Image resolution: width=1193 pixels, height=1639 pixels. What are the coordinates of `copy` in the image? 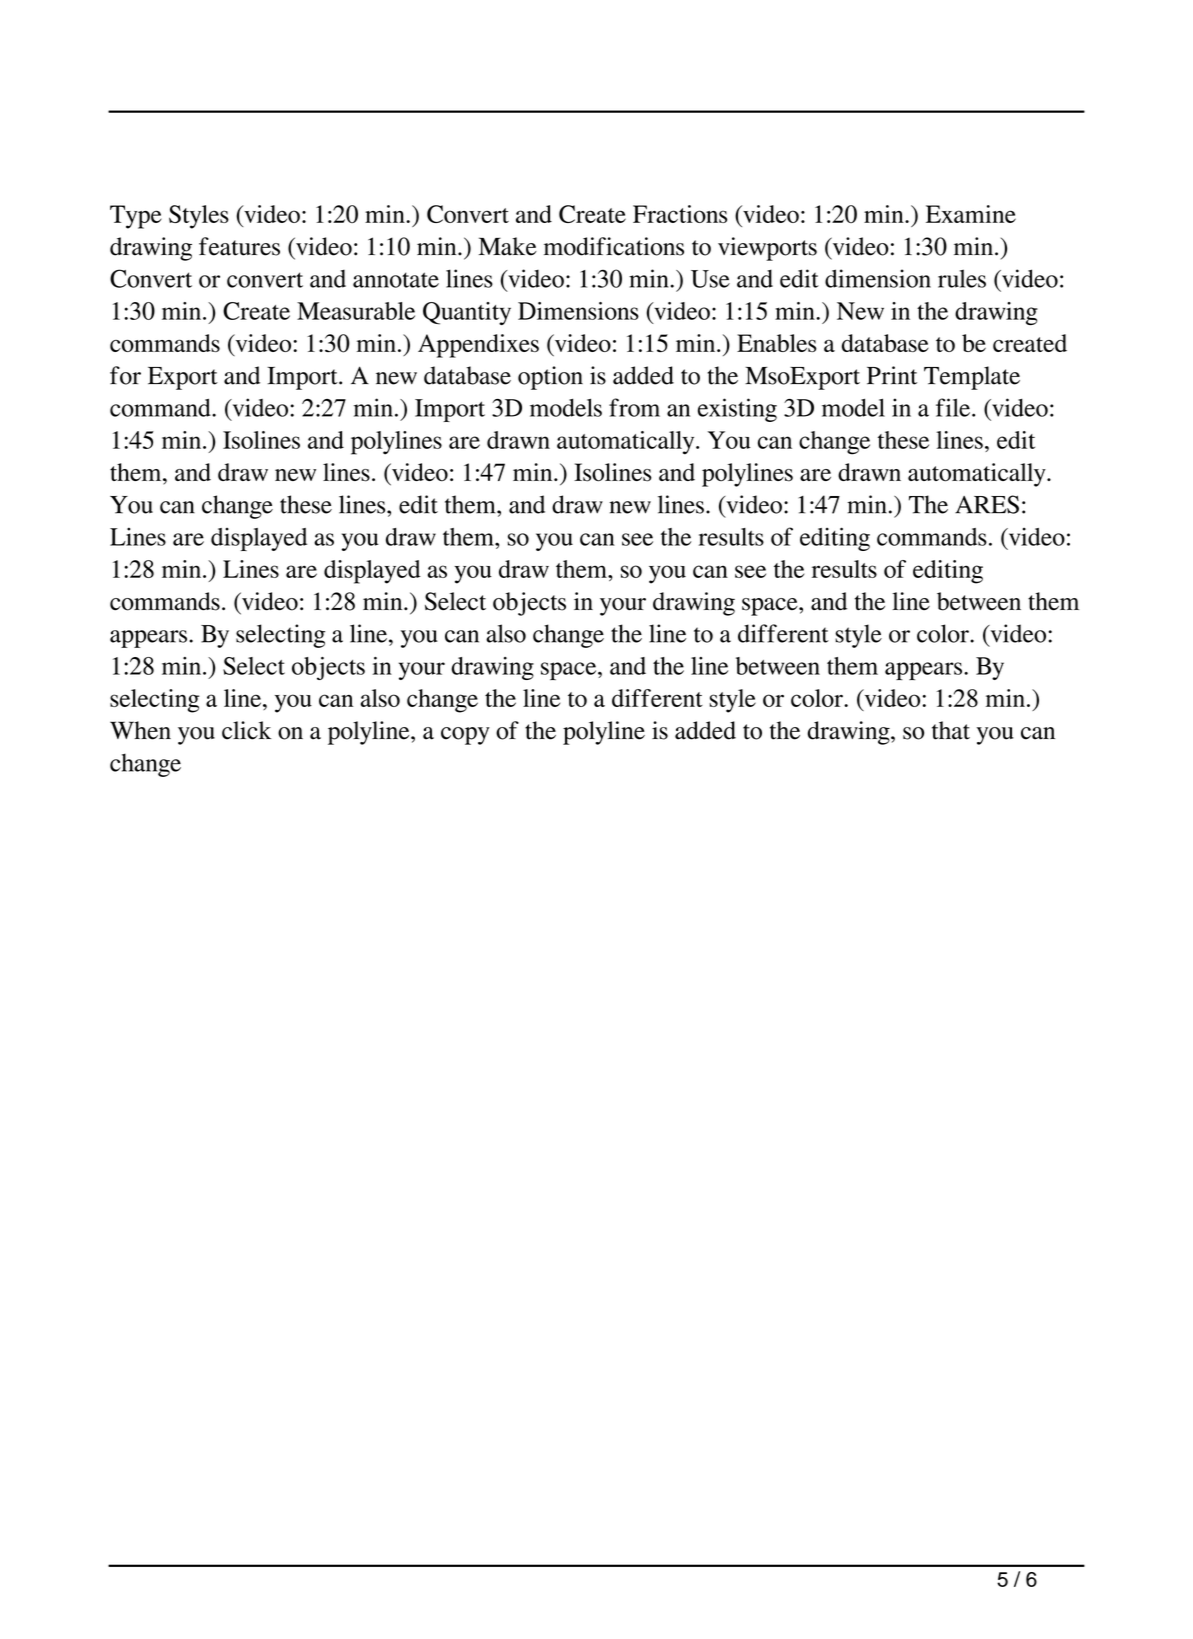 It's located at (465, 736).
